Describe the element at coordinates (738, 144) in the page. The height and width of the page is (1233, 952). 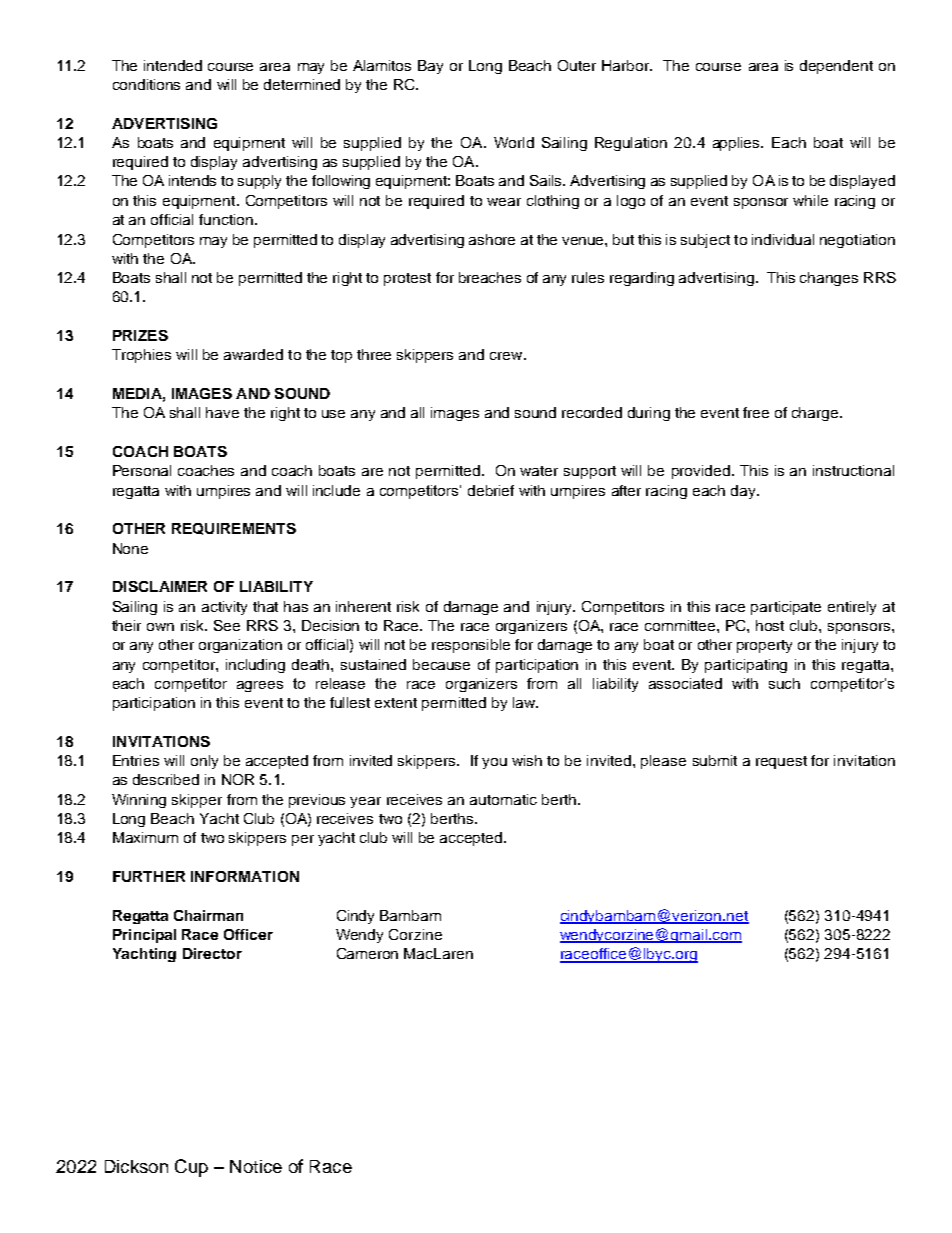
I see `applies` at that location.
